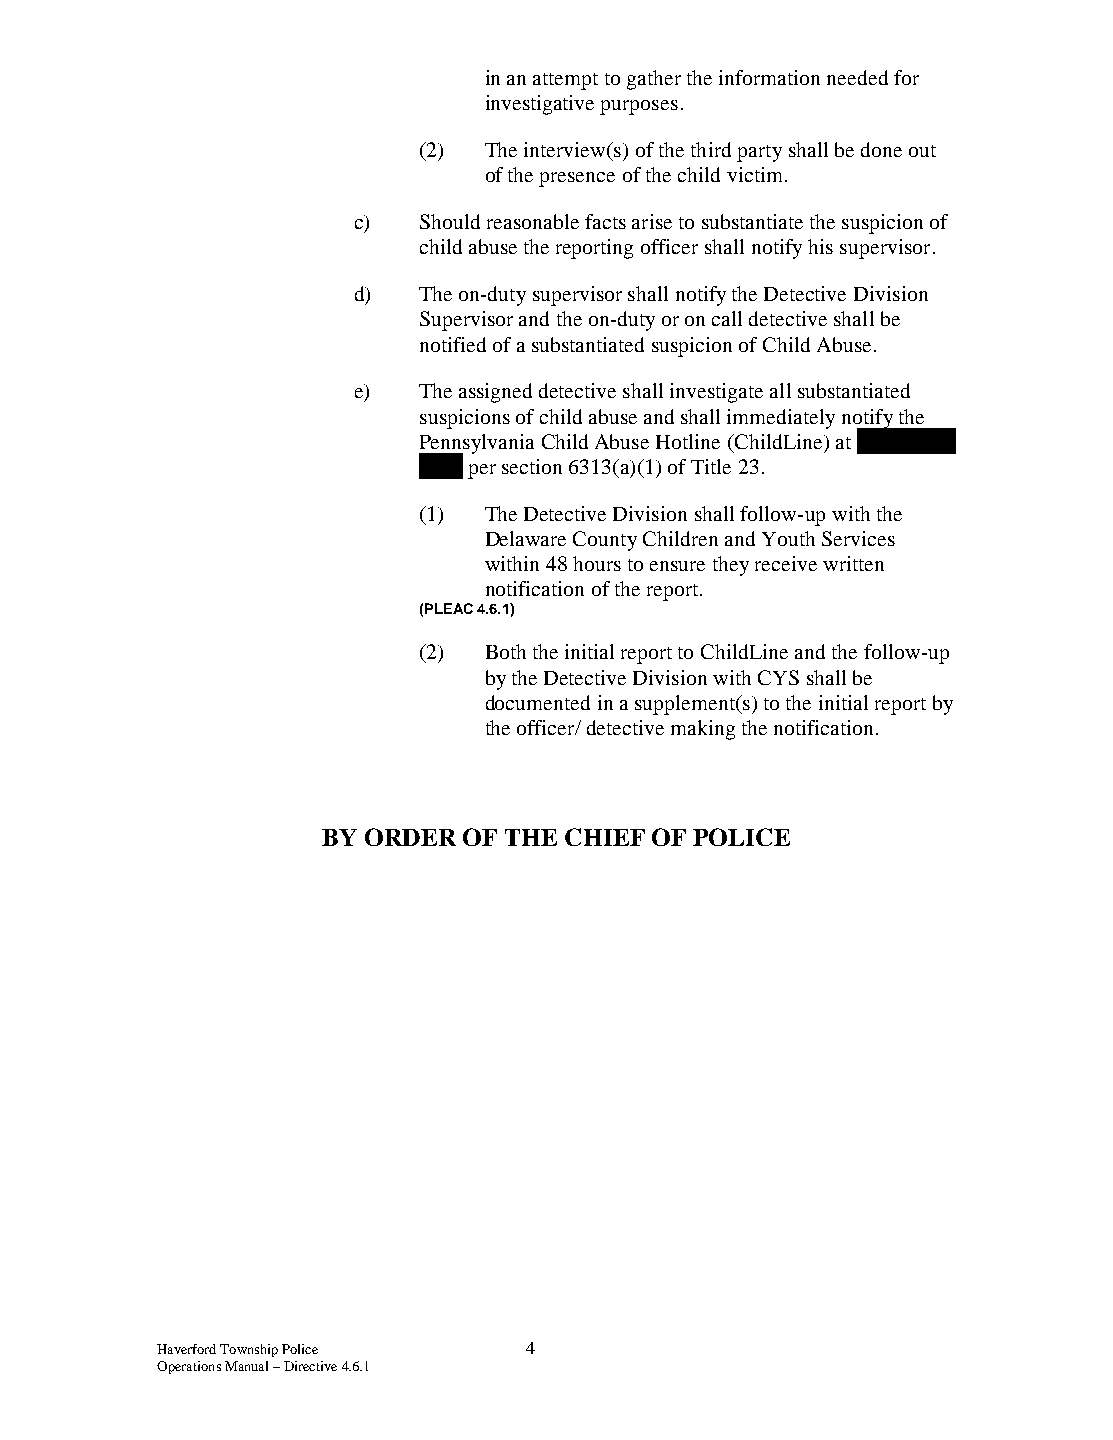  Describe the element at coordinates (769, 77) in the page. I see `information` at that location.
